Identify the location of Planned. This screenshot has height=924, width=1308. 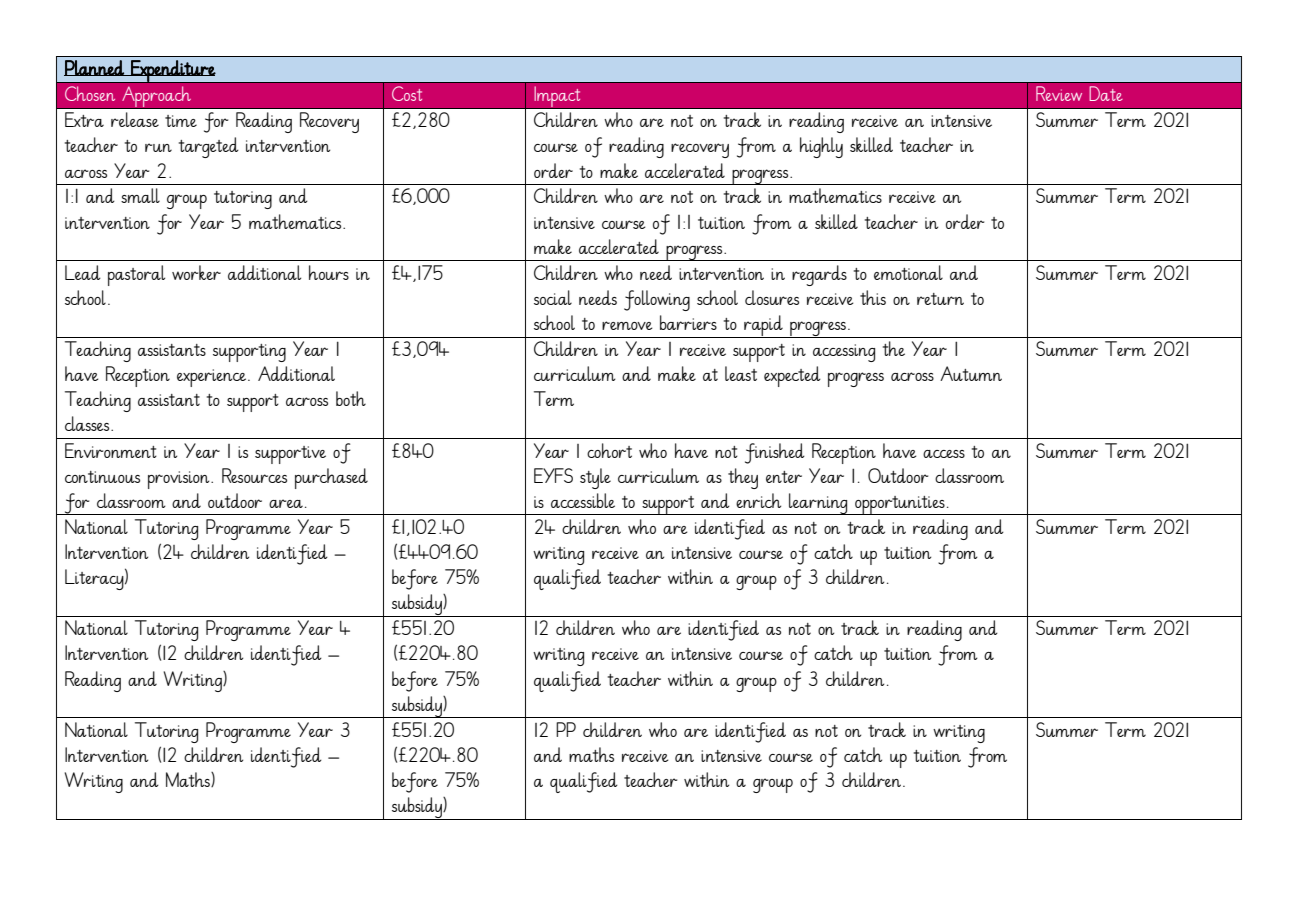
(95, 68).
